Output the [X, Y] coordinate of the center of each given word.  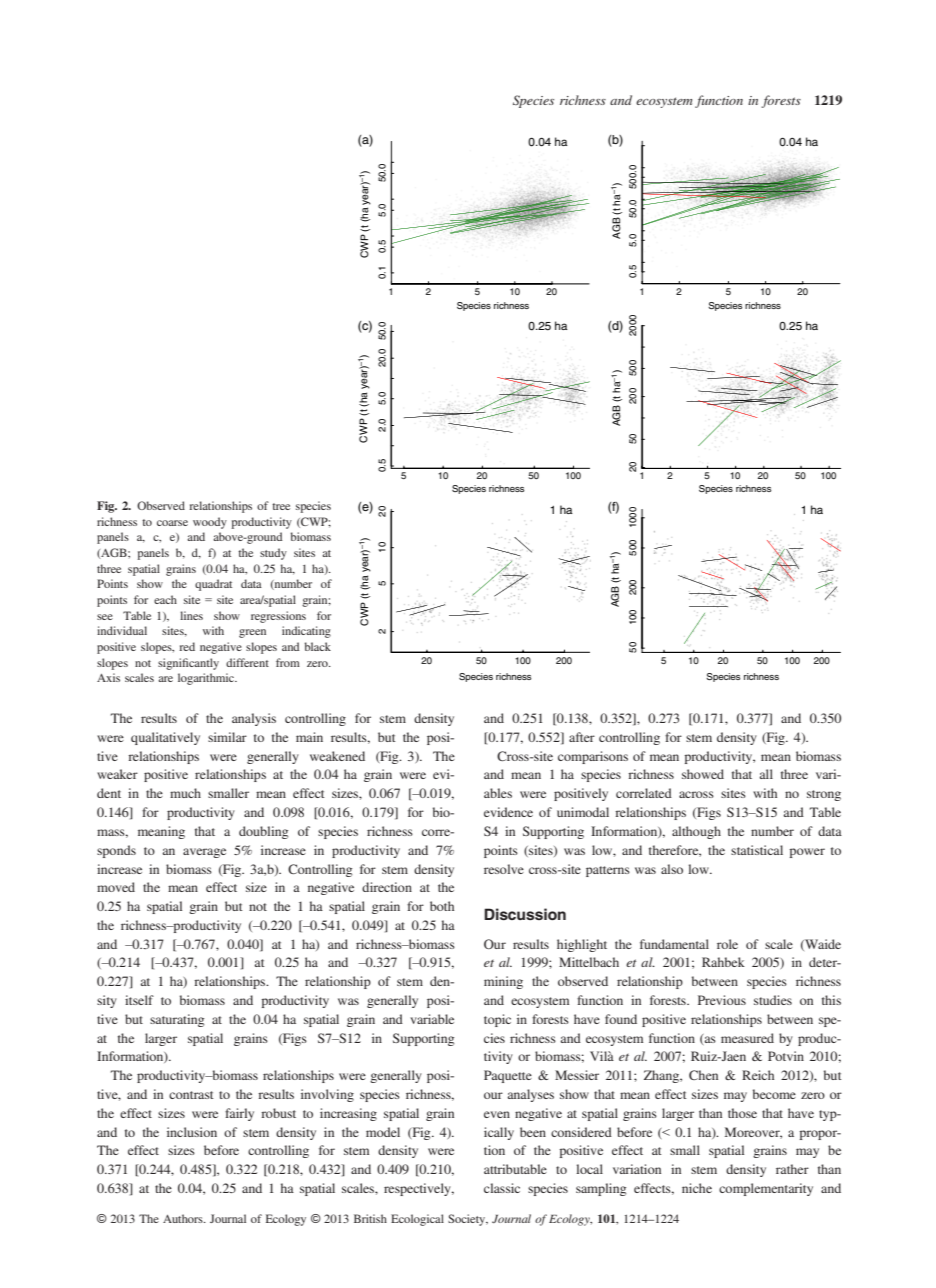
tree [281, 506]
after [582, 737]
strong [824, 795]
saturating [177, 1020]
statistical [757, 850]
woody [210, 523]
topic [497, 1020]
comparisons [593, 757]
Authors [184, 1218]
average [204, 853]
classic [502, 1188]
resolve [504, 869]
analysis [254, 719]
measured [747, 1038]
